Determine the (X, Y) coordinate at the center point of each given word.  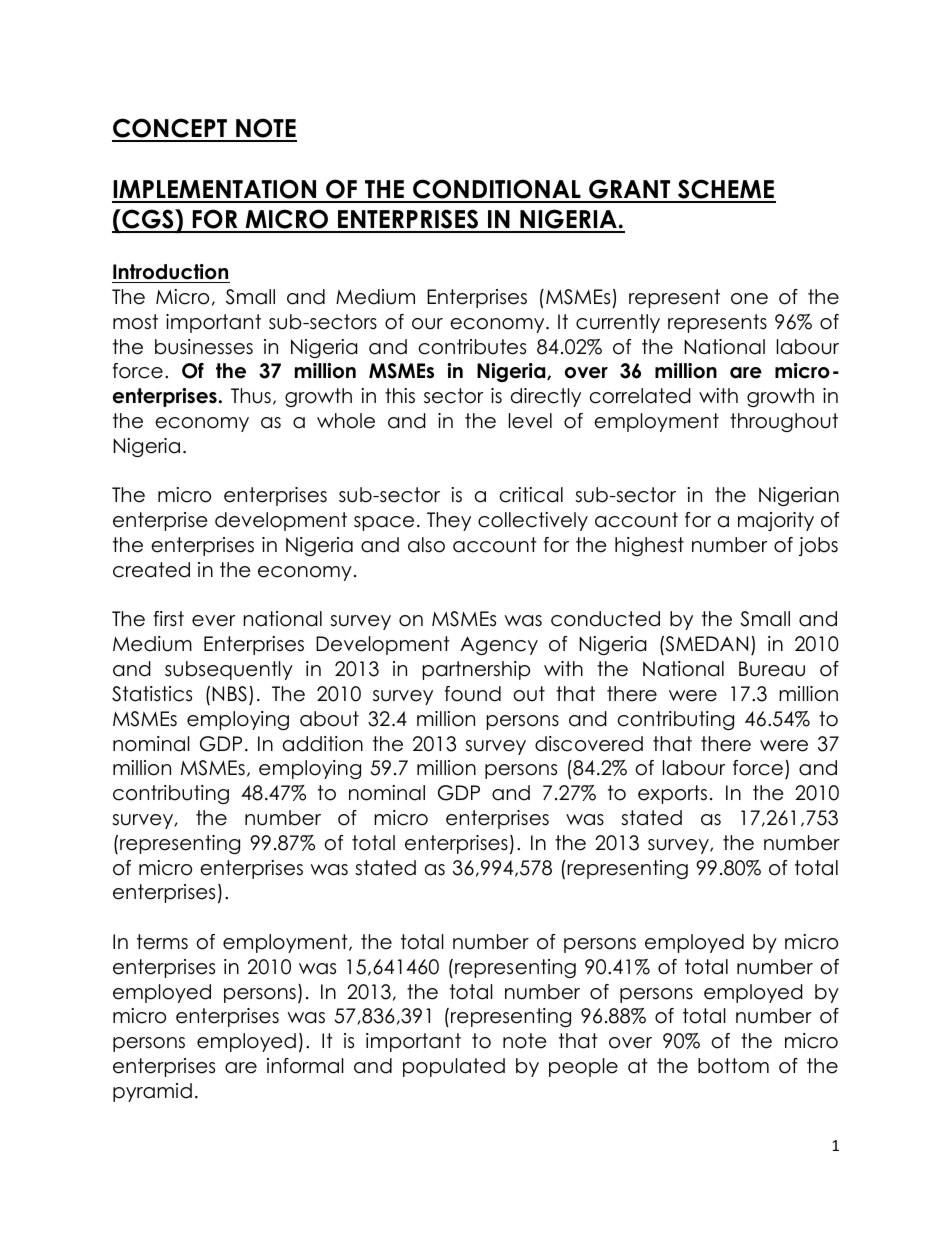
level (530, 421)
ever (213, 621)
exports (672, 794)
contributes (472, 347)
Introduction (170, 272)
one (749, 299)
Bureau (772, 669)
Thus (251, 396)
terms (162, 942)
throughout (784, 422)
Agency (499, 645)
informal (305, 1066)
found (473, 694)
